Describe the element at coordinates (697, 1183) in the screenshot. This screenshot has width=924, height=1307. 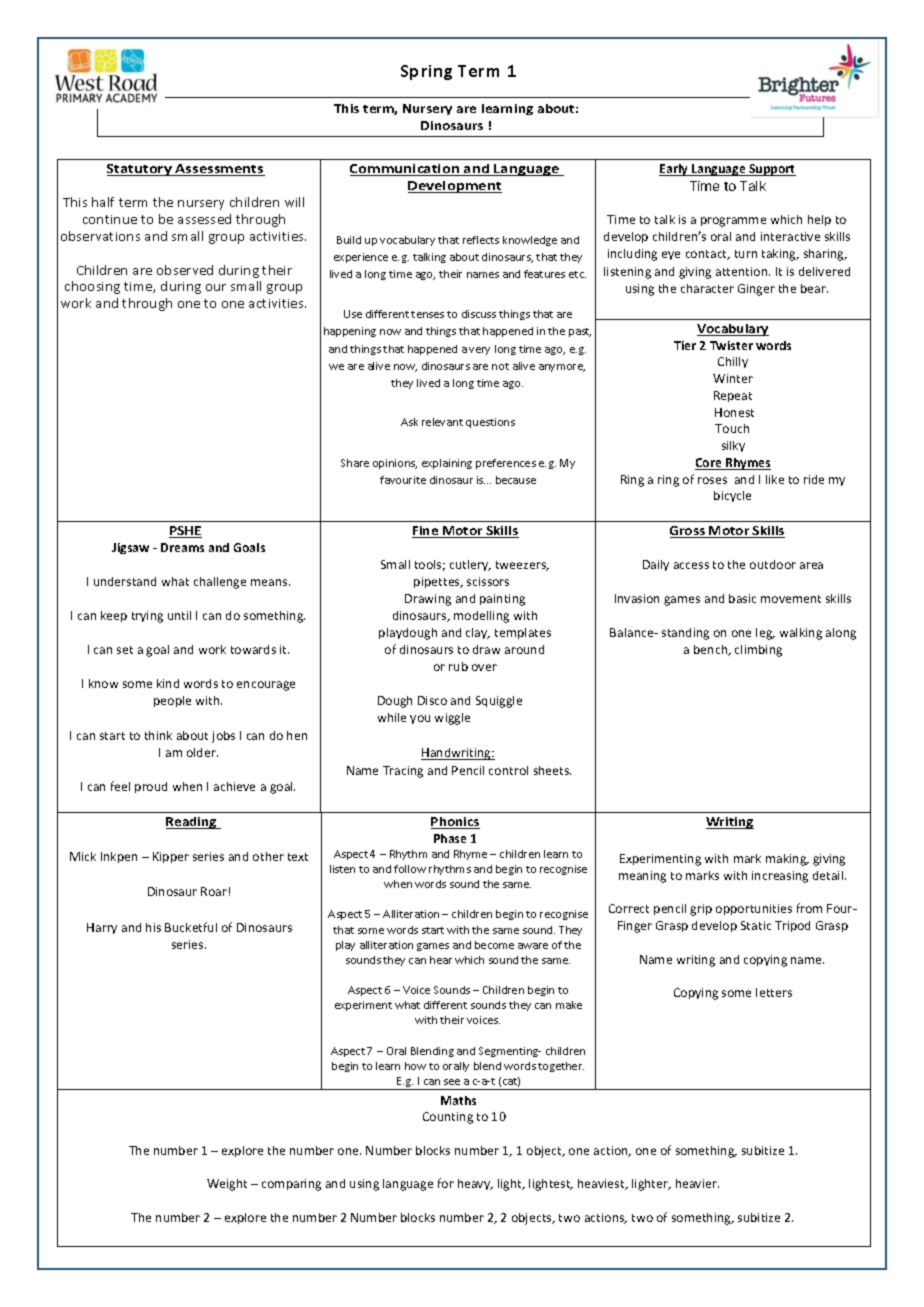
I see `heavier` at that location.
